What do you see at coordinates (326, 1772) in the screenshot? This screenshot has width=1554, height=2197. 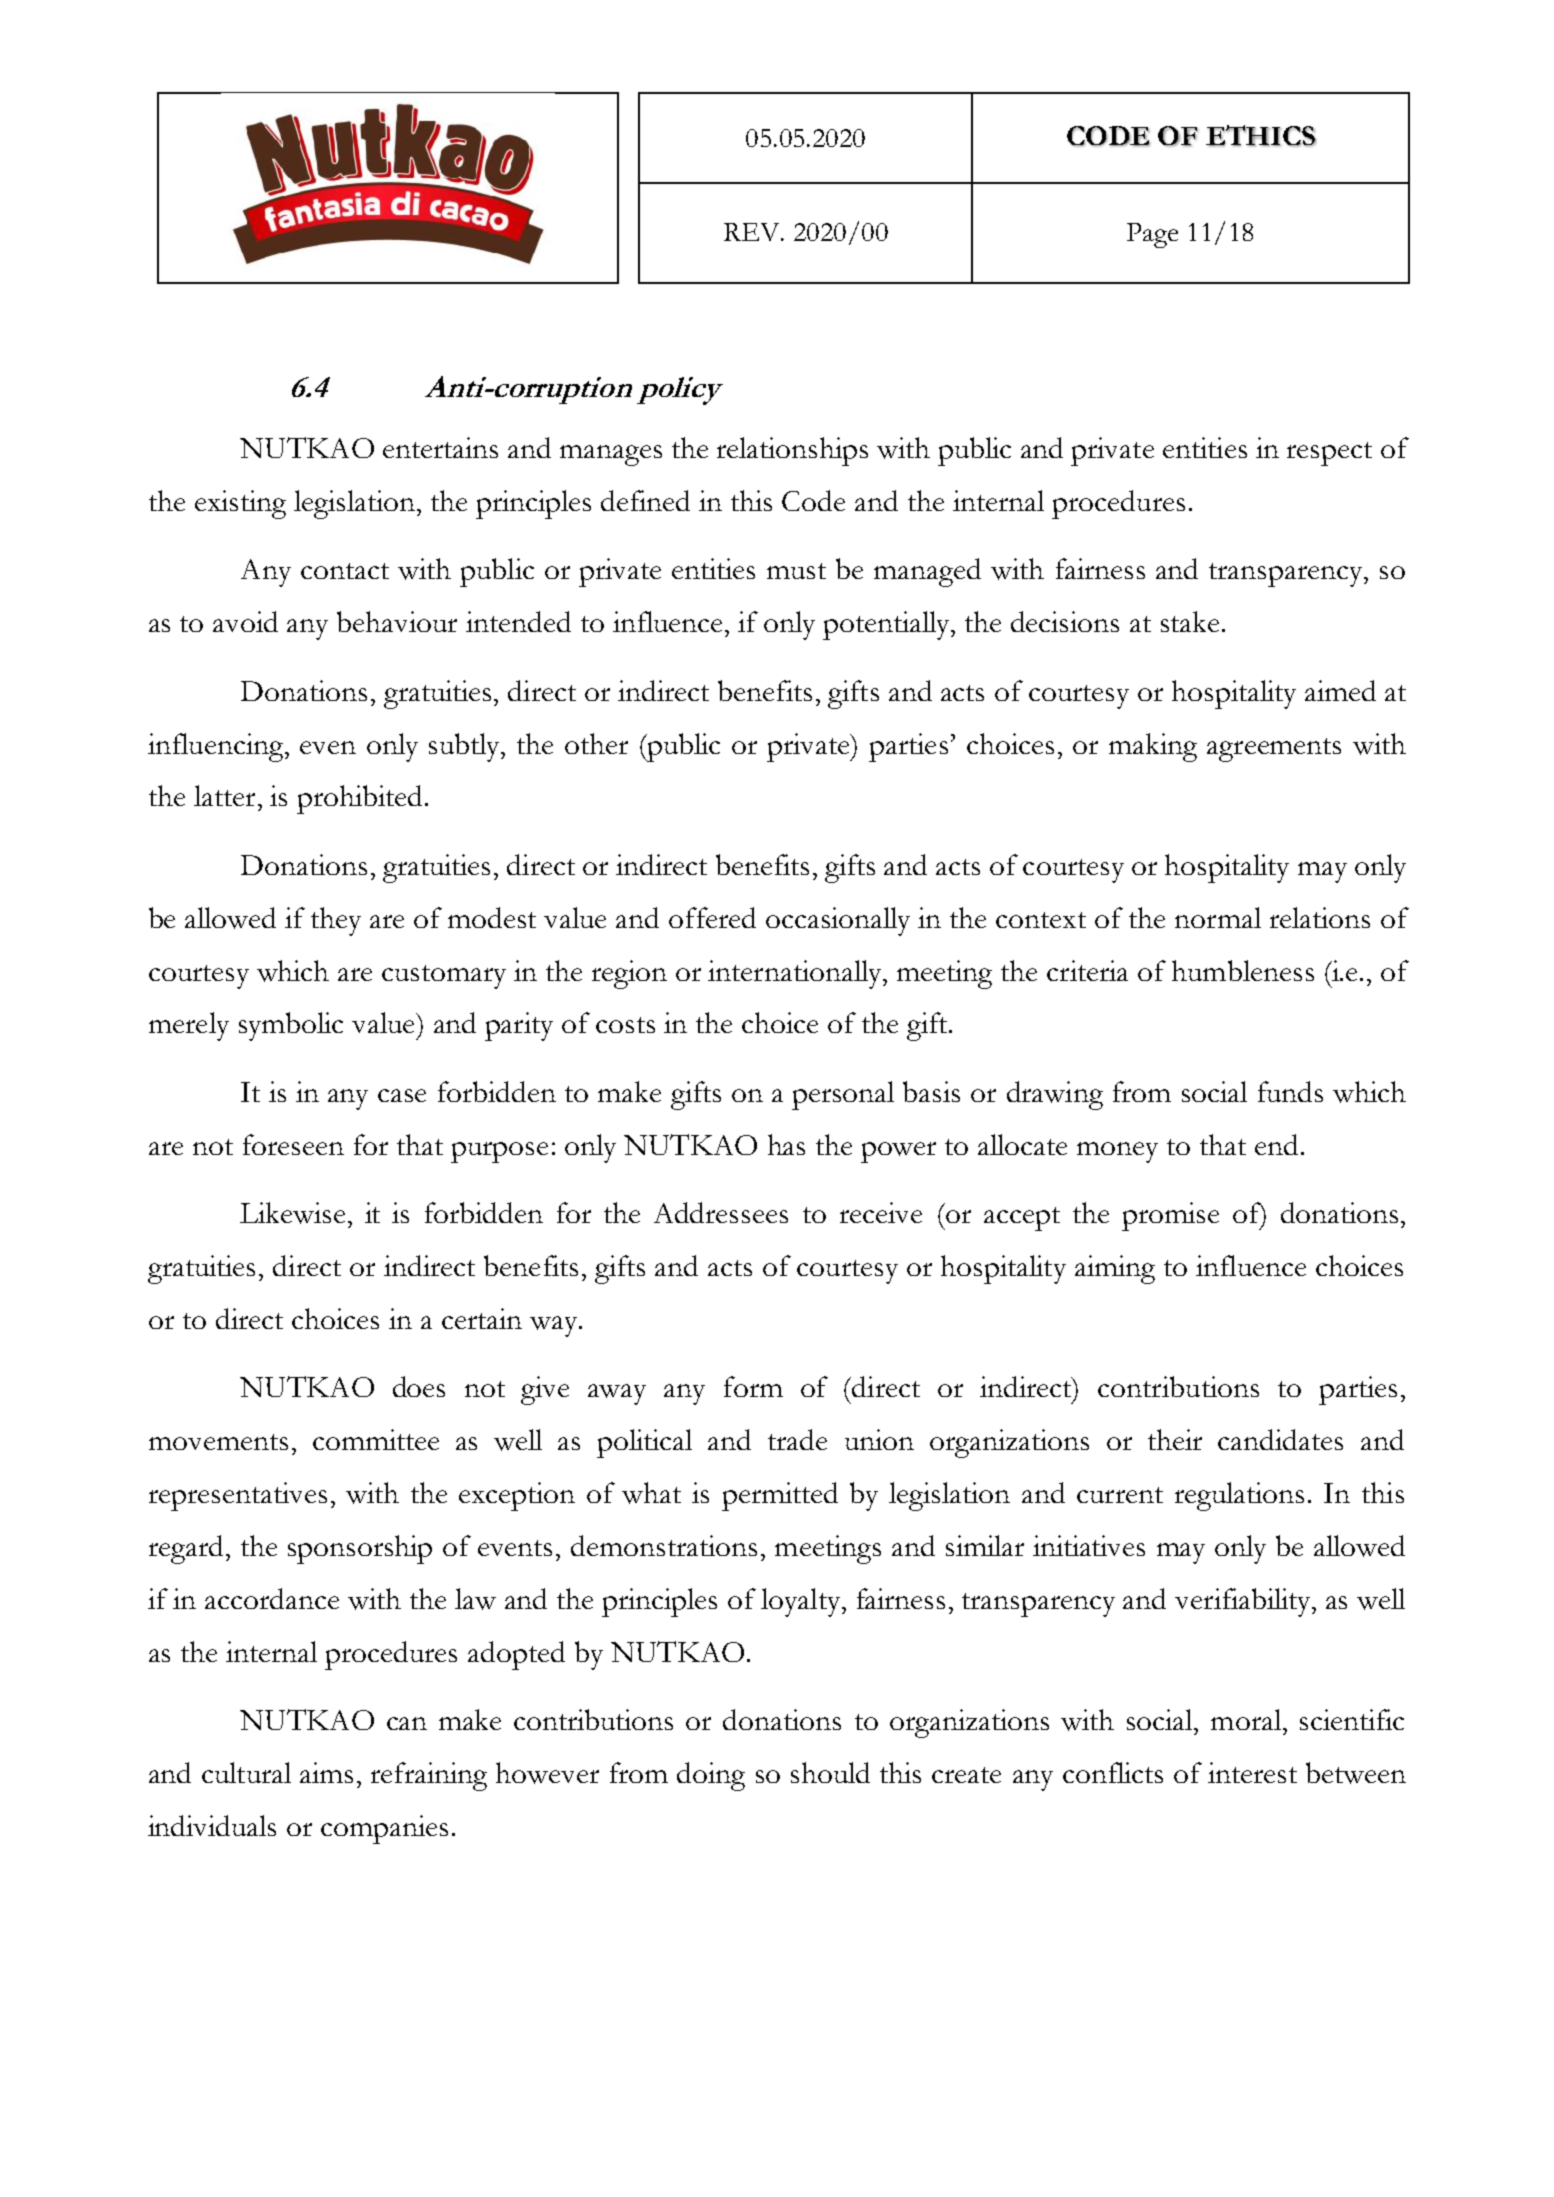 I see `aims` at bounding box center [326, 1772].
